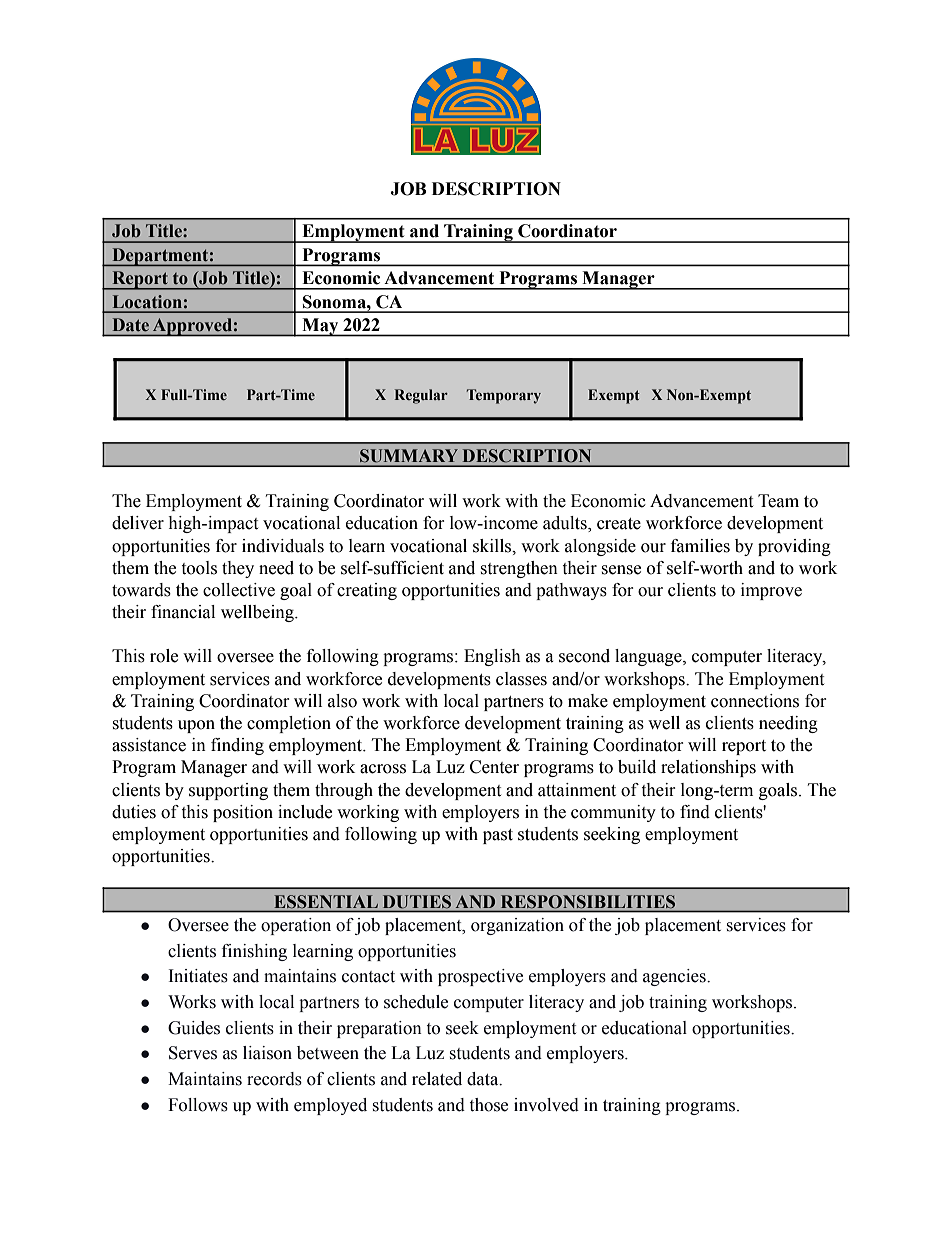 This page has width=952, height=1233. I want to click on Temporary, so click(504, 396).
